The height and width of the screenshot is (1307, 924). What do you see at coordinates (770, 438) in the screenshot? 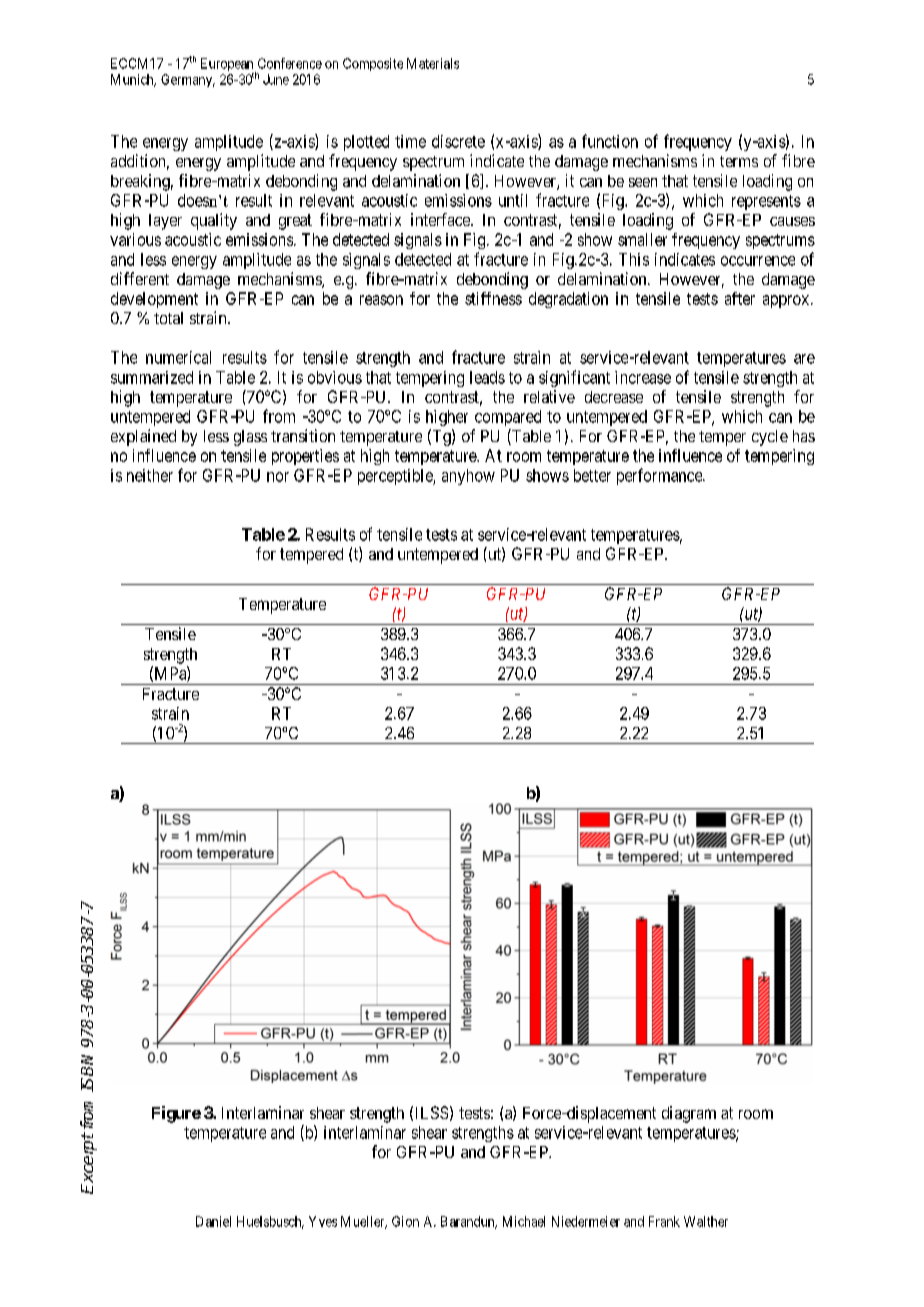
I see `cycle` at bounding box center [770, 438].
